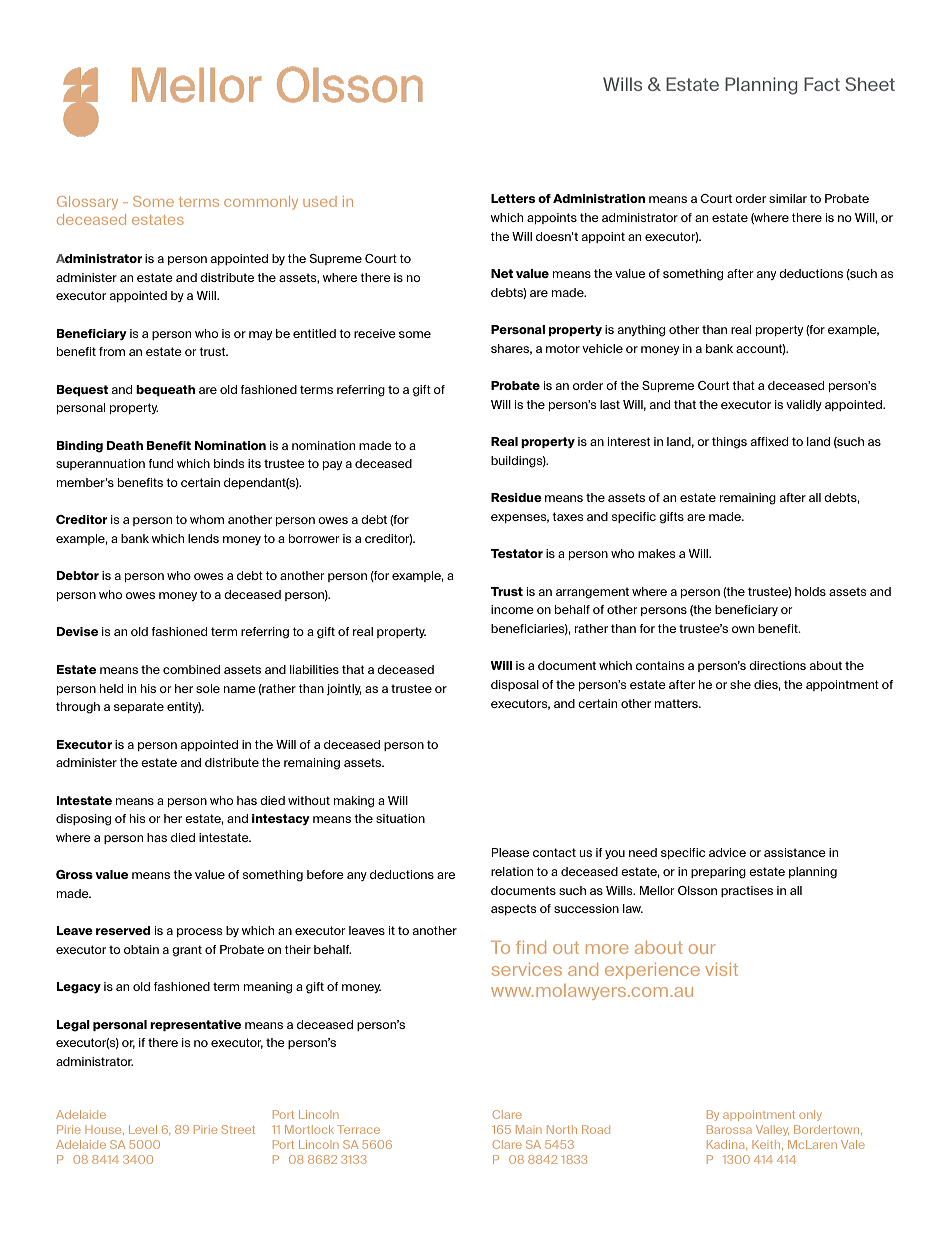 Image resolution: width=952 pixels, height=1233 pixels. I want to click on combined, so click(191, 669).
